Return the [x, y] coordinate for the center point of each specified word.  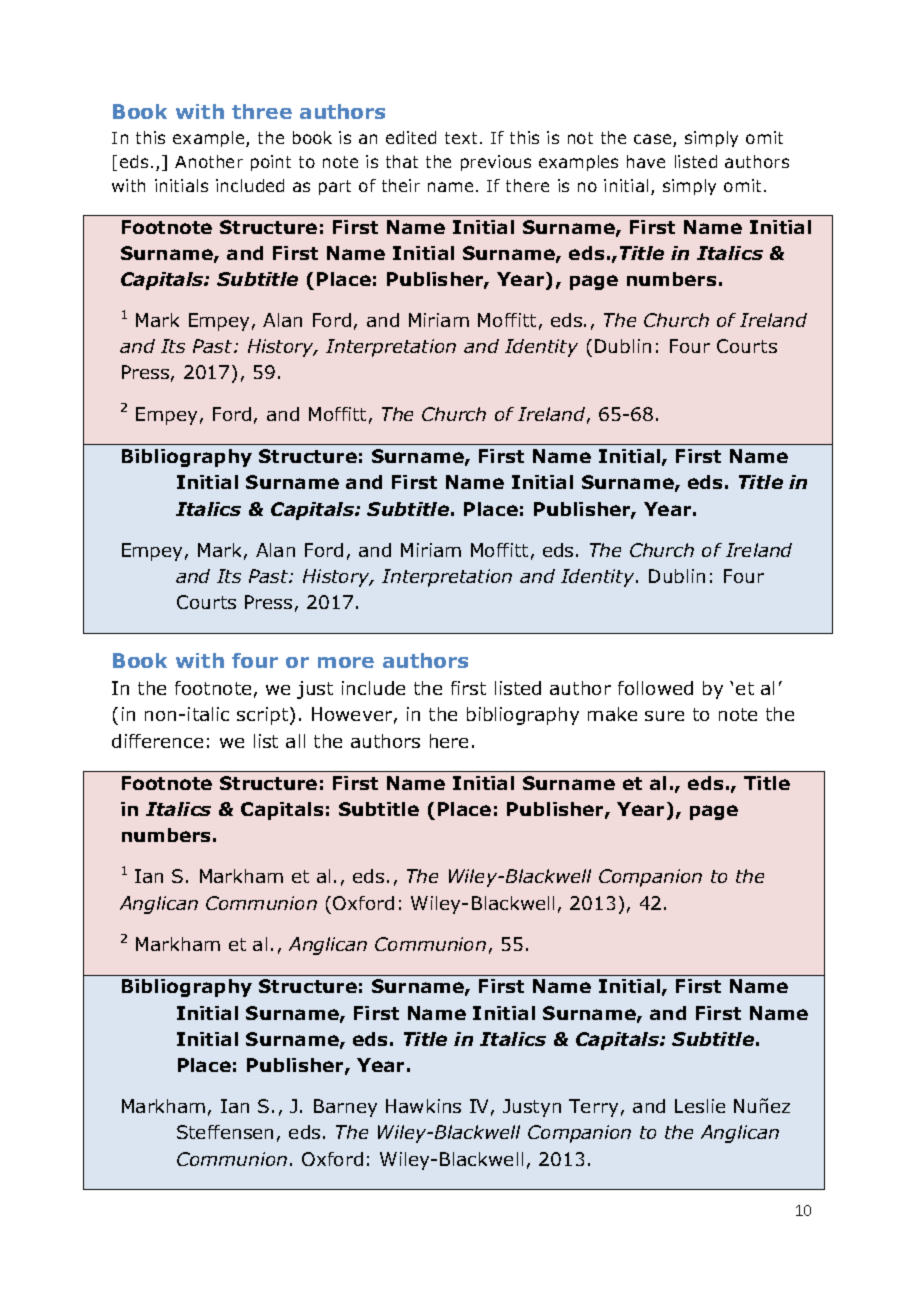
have [646, 161]
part [335, 187]
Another [209, 161]
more [346, 662]
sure [664, 716]
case [654, 140]
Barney [345, 1108]
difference [157, 741]
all [295, 741]
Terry [593, 1108]
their [401, 185]
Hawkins [423, 1106]
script [262, 716]
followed [655, 688]
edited [411, 137]
